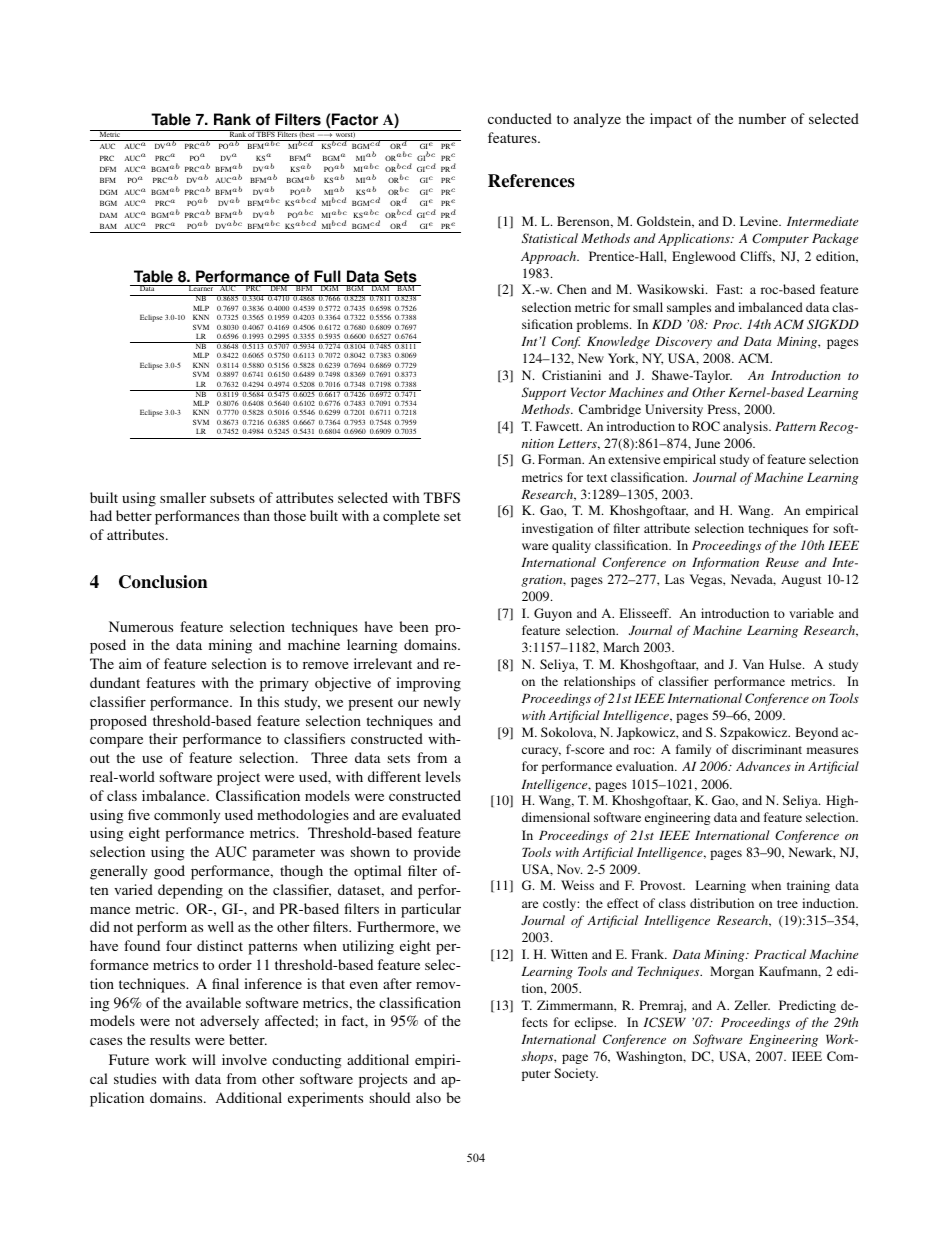 Image resolution: width=952 pixels, height=1233 pixels. I want to click on also, so click(428, 1097).
